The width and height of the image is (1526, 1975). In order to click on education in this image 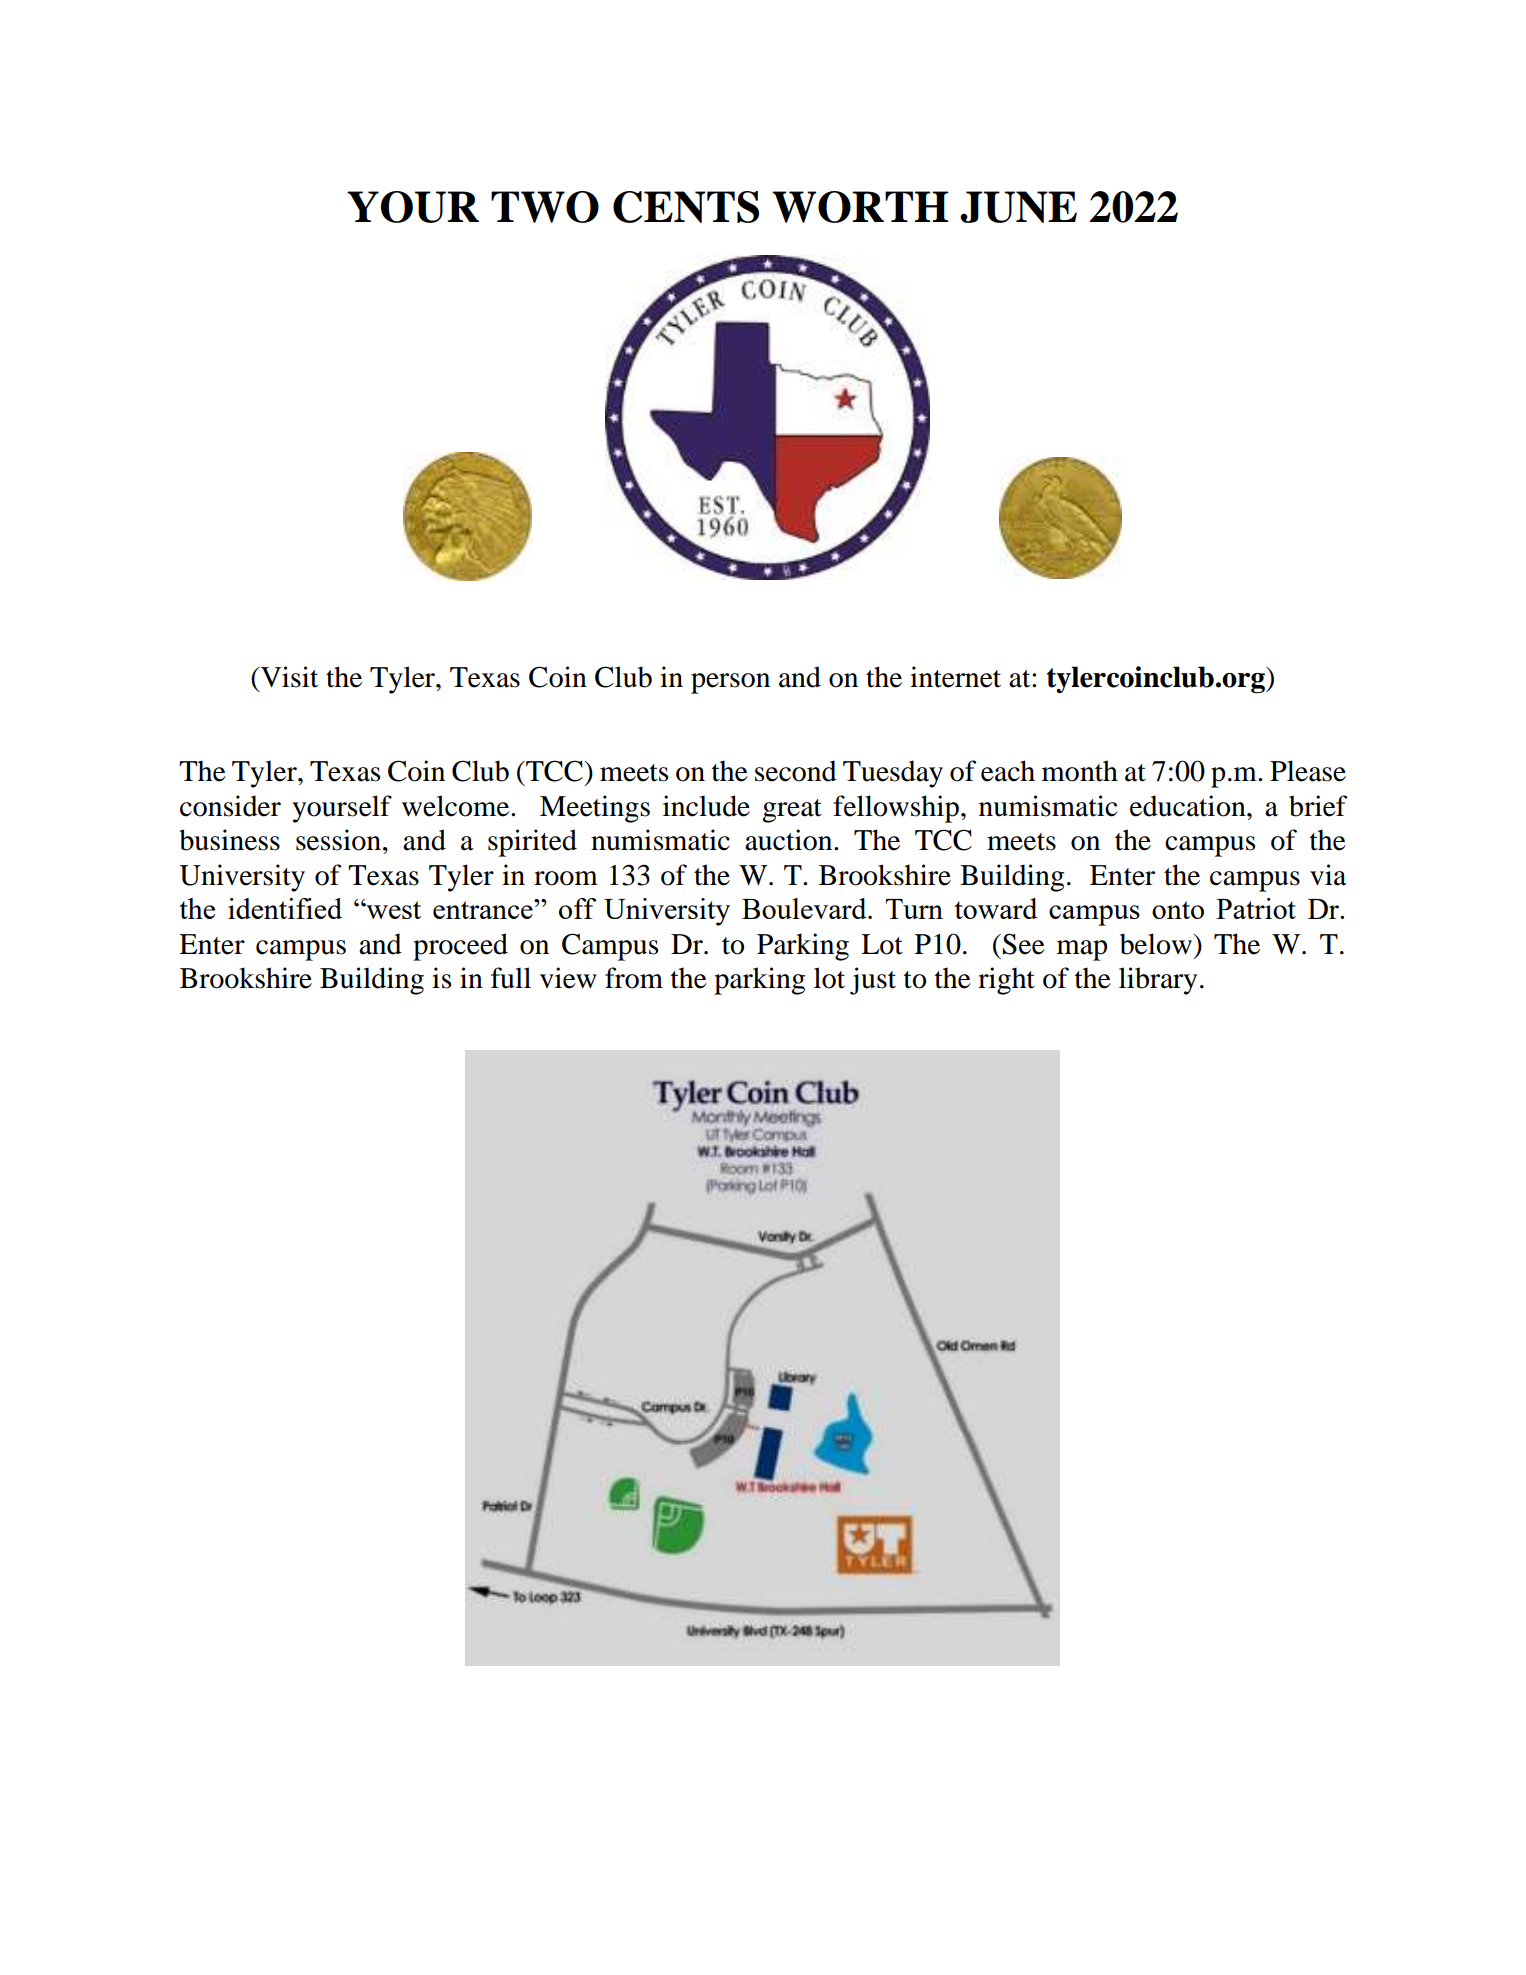, I will do `click(1189, 806)`.
